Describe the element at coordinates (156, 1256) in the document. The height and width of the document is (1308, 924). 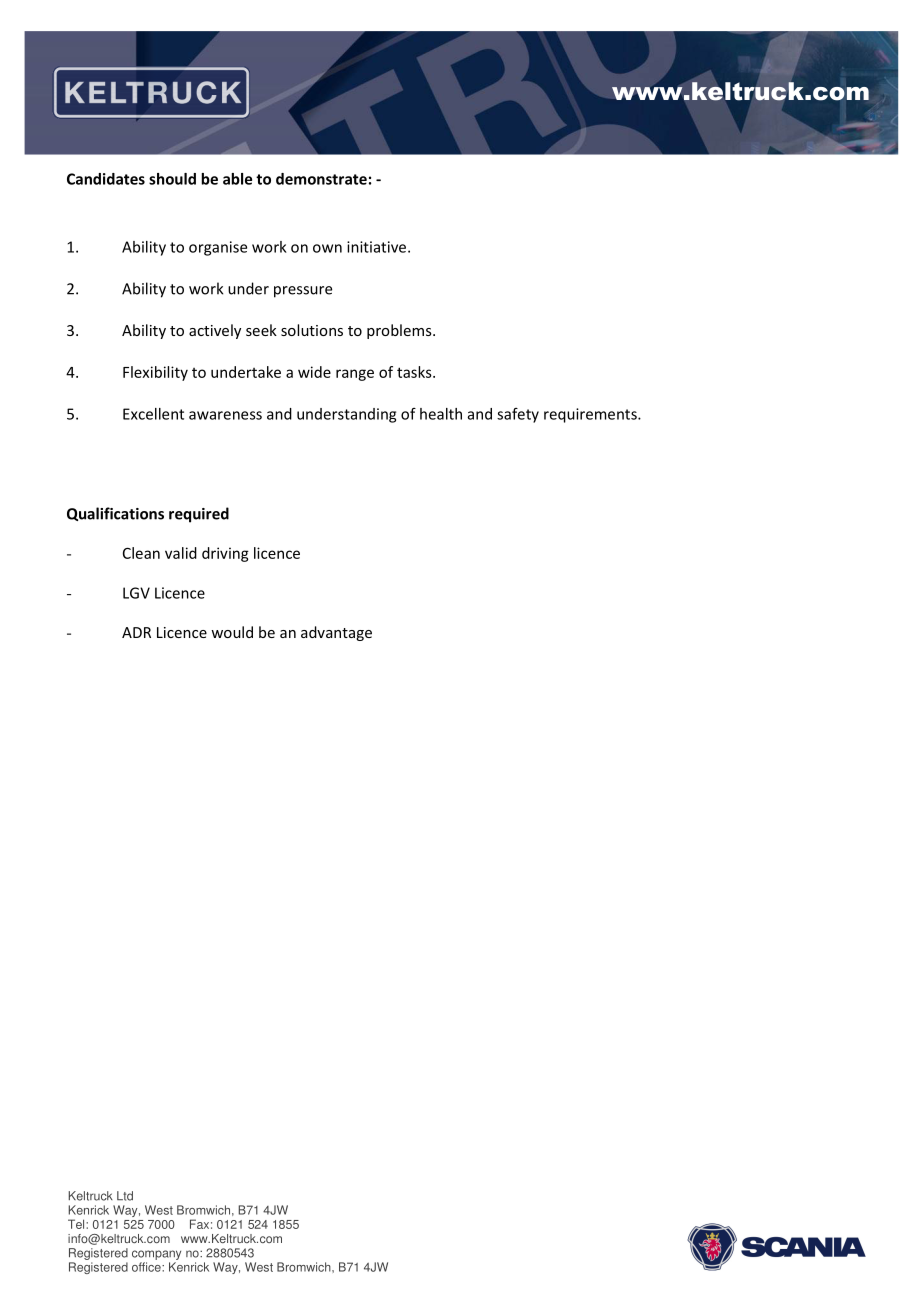
I see `company` at that location.
